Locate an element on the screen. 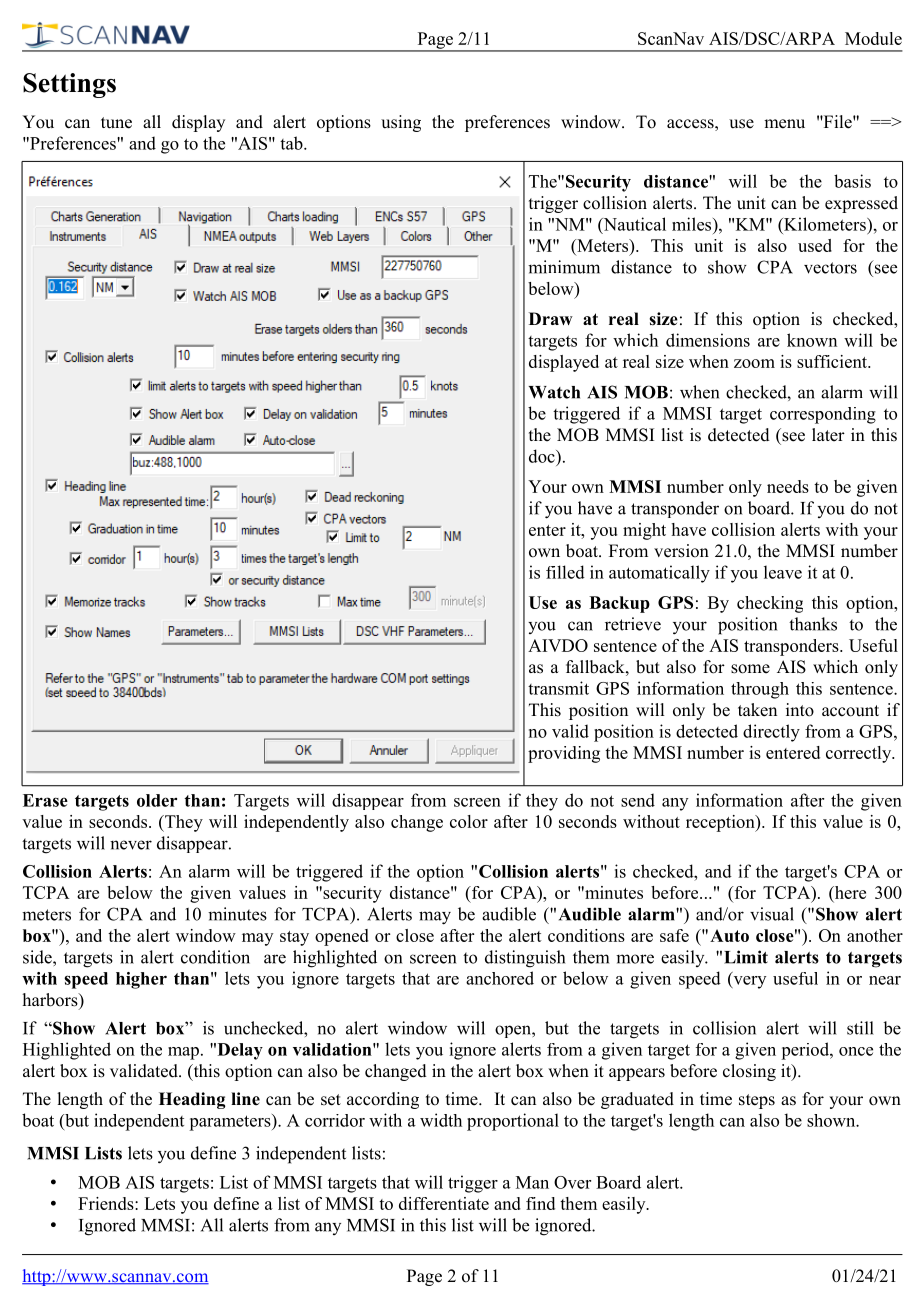 Image resolution: width=924 pixels, height=1308 pixels. Heading is located at coordinates (192, 1100).
